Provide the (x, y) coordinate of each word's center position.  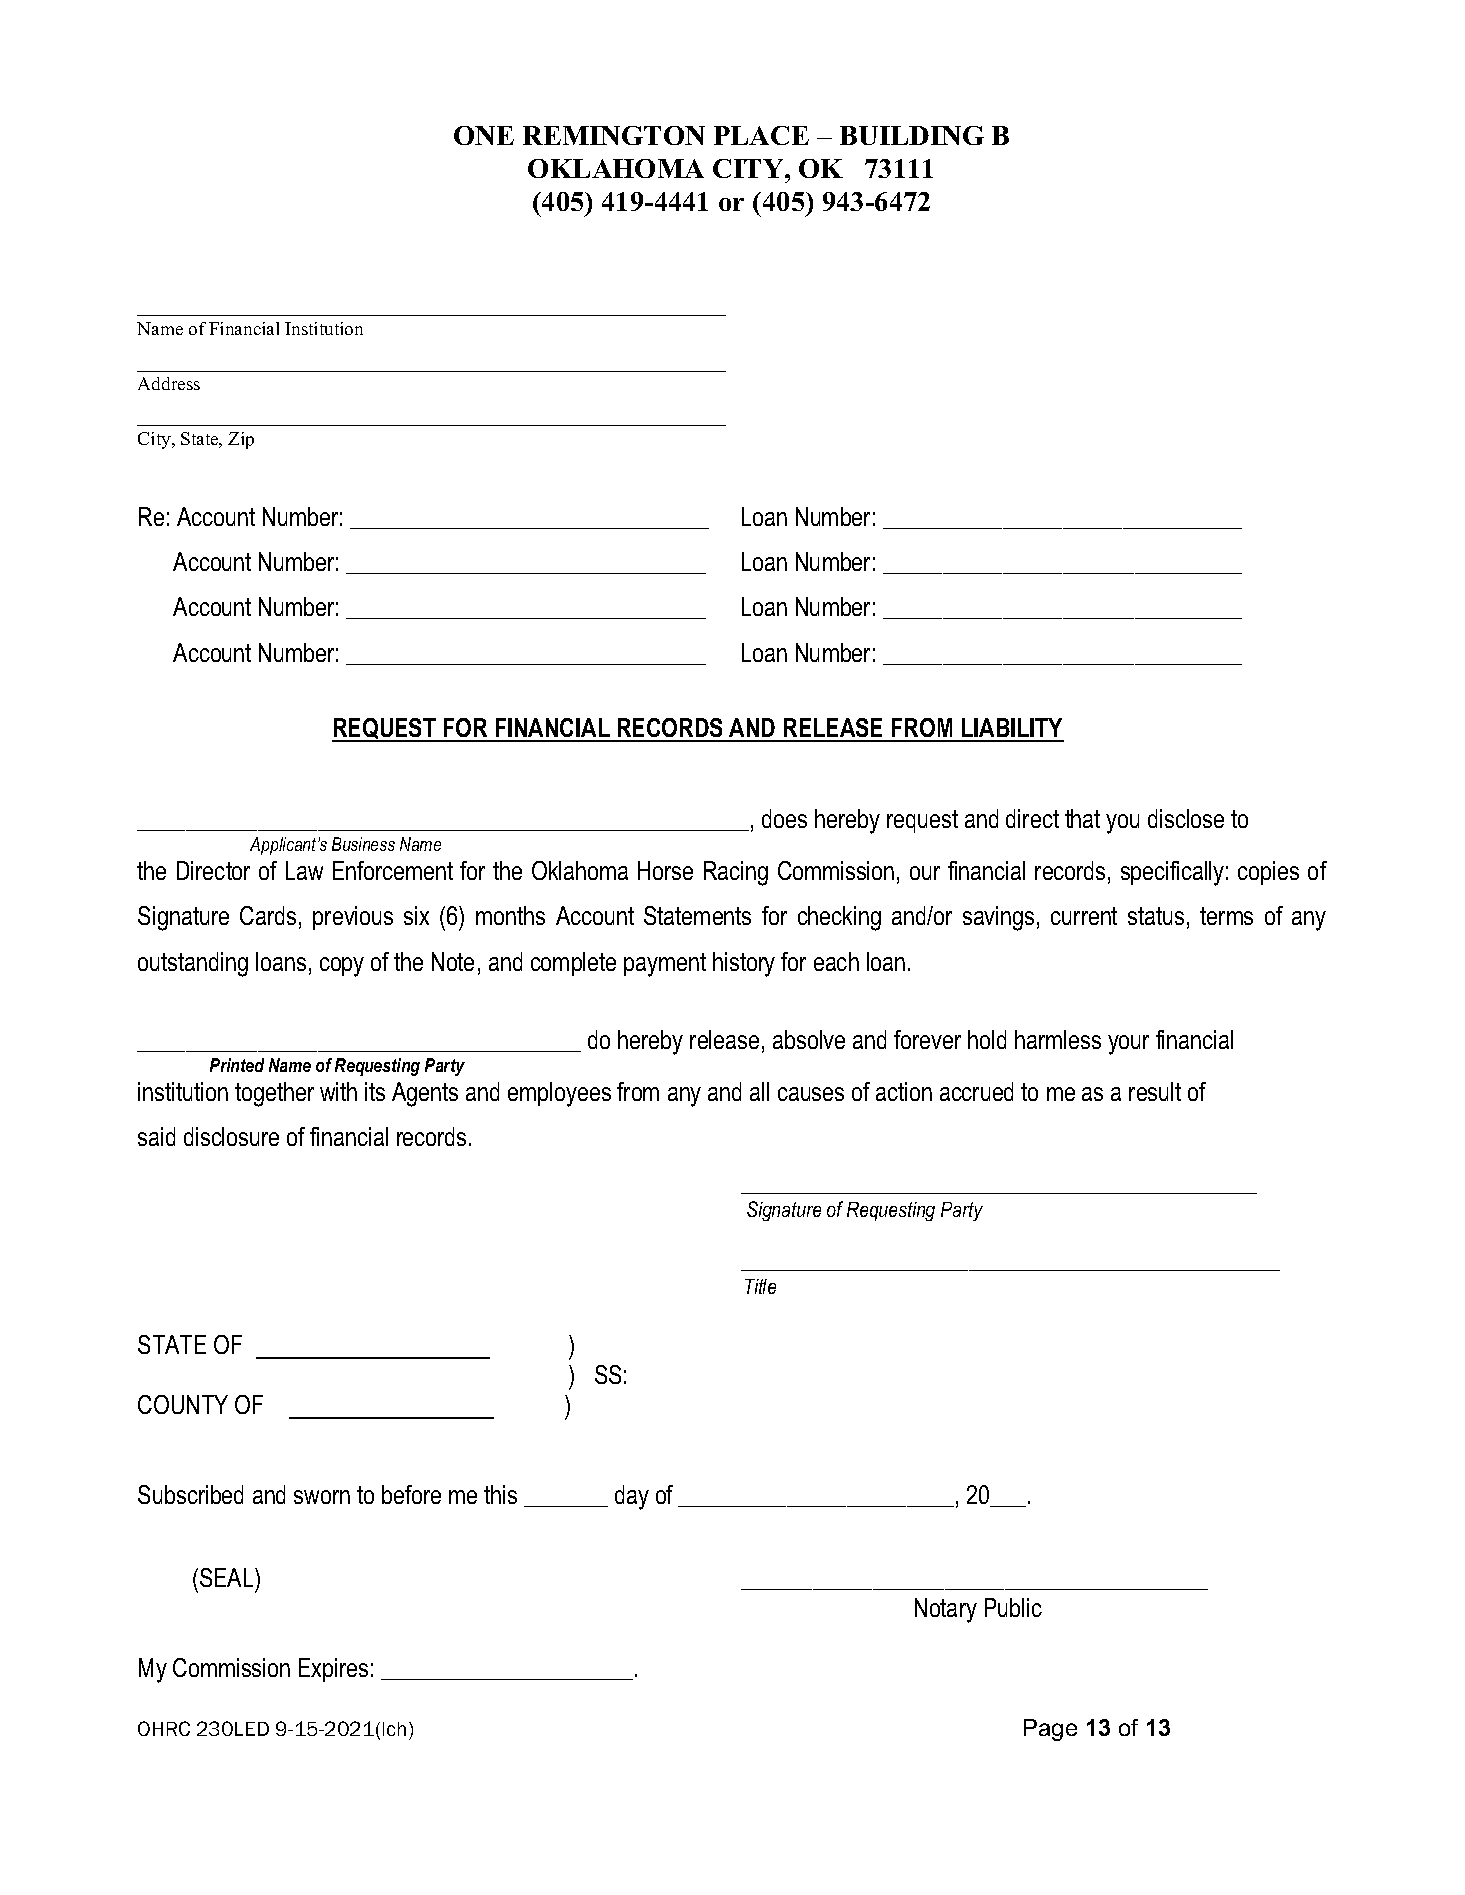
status (1156, 916)
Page (1050, 1730)
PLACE (761, 135)
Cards (268, 915)
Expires (333, 1670)
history (744, 964)
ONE (484, 135)
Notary (946, 1610)
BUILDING (912, 135)
